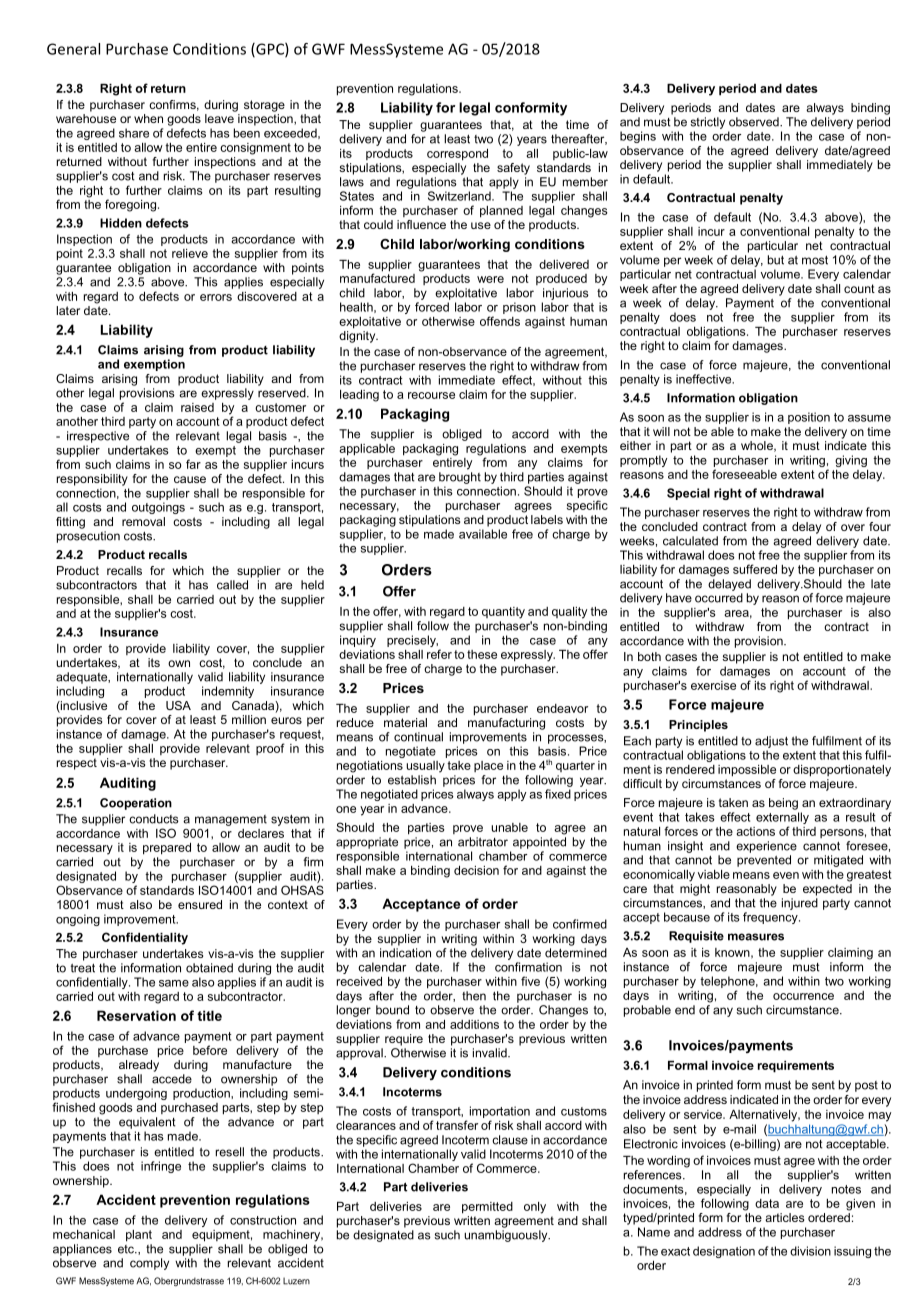  Describe the element at coordinates (431, 395) in the document. I see `recourse` at that location.
